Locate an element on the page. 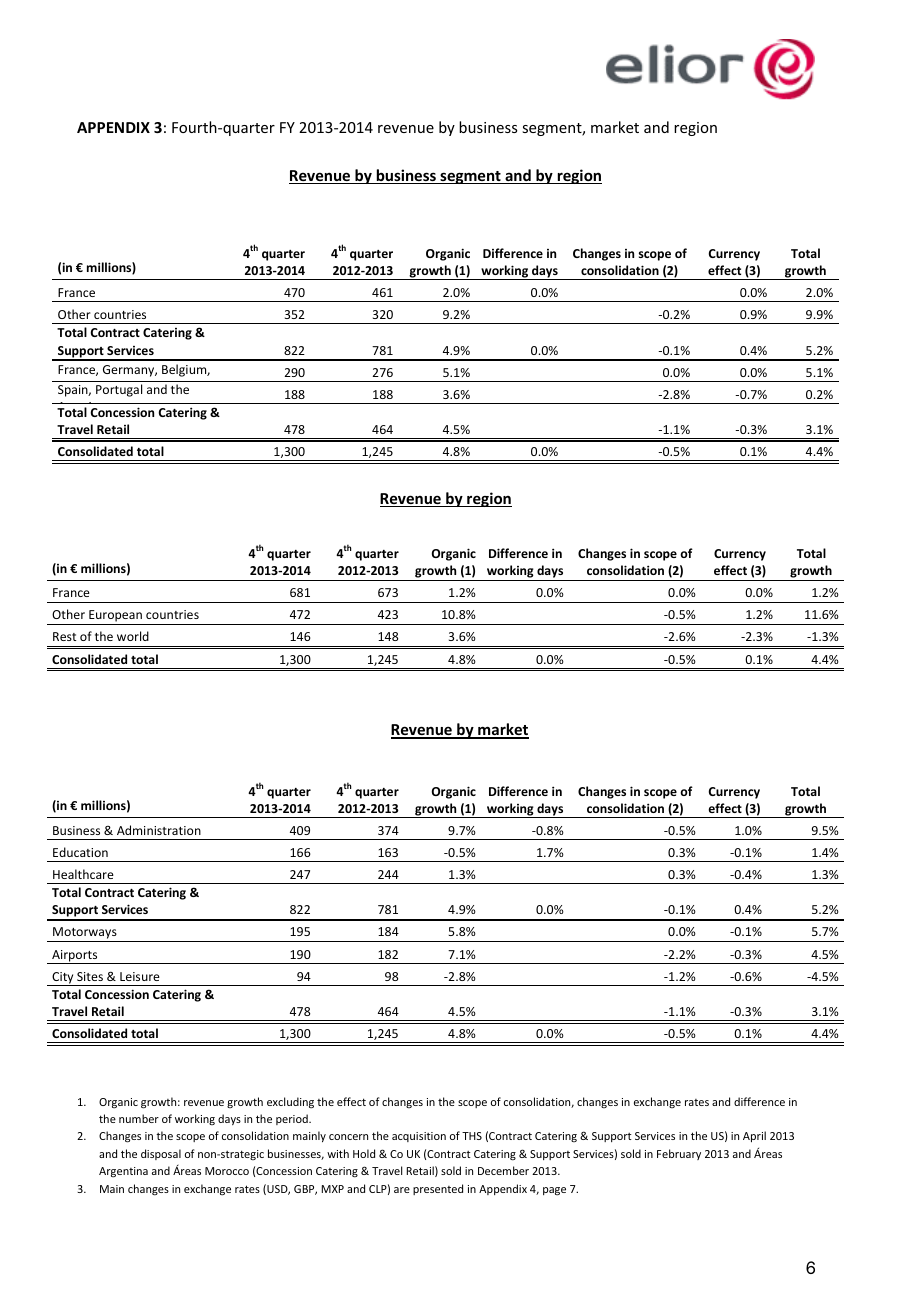  Portugal is located at coordinates (119, 390).
